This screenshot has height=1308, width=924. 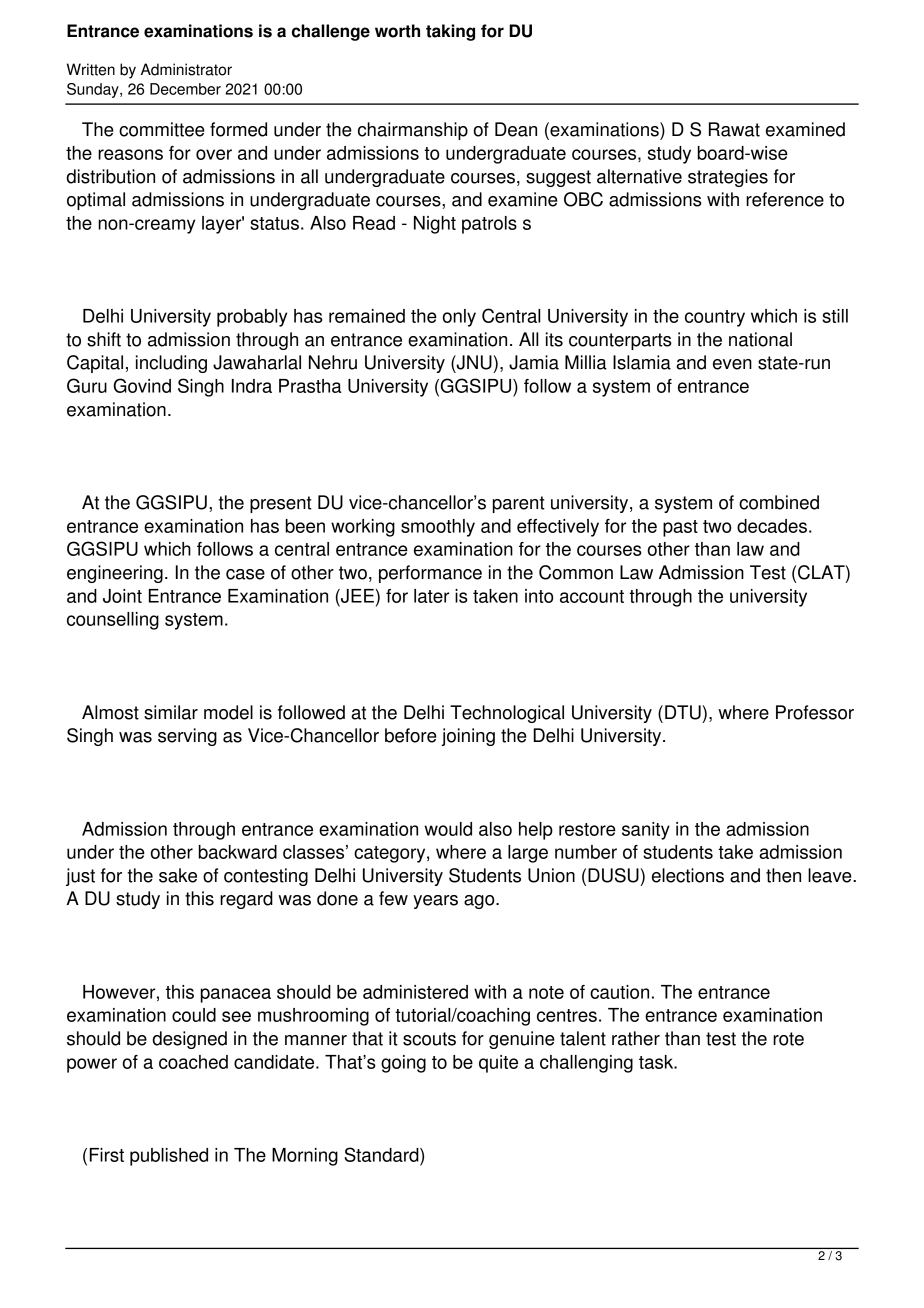 I want to click on Standard, so click(x=382, y=1154).
